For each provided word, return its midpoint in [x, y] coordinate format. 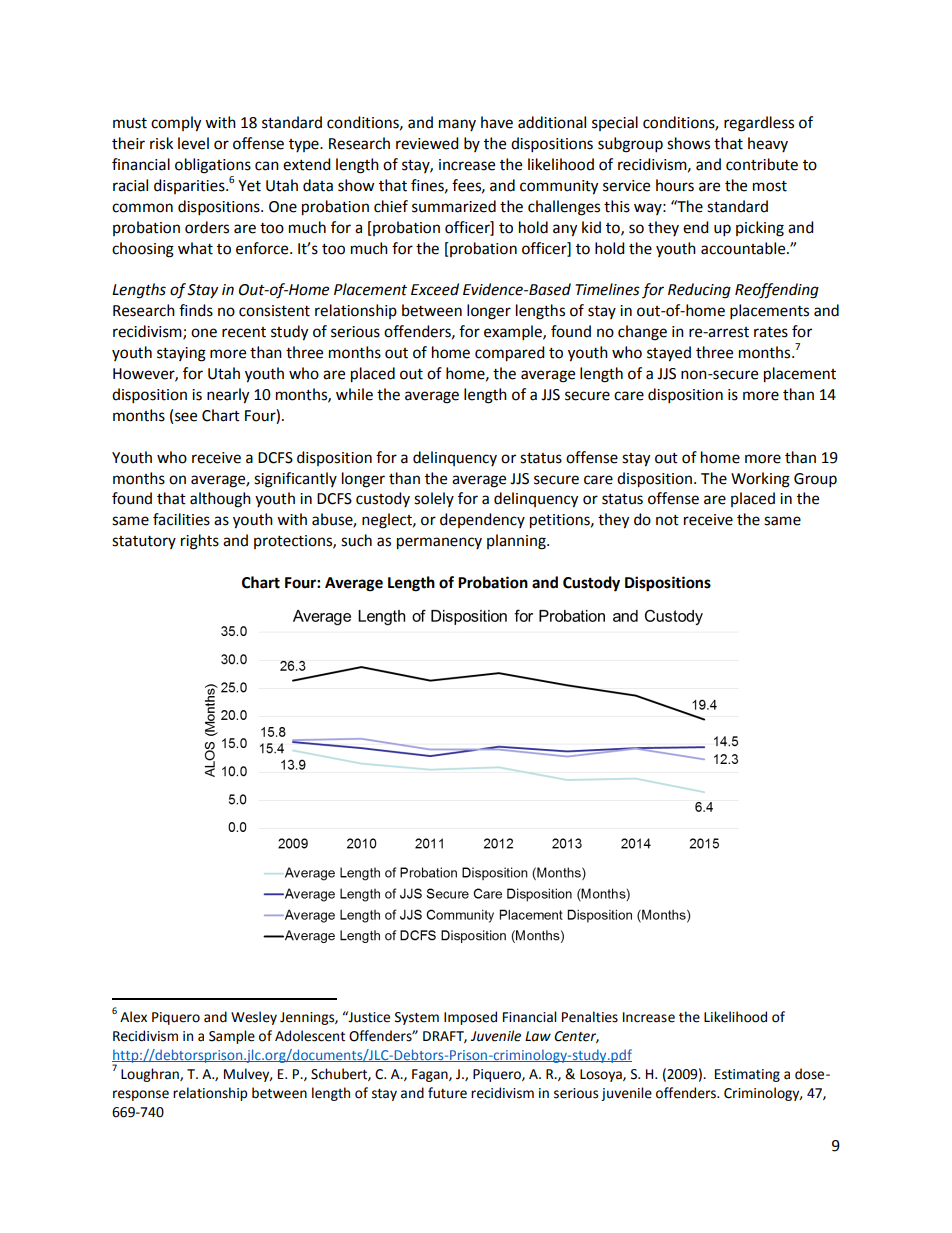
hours [675, 185]
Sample [232, 1037]
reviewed [427, 143]
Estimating [747, 1075]
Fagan [431, 1075]
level [193, 143]
